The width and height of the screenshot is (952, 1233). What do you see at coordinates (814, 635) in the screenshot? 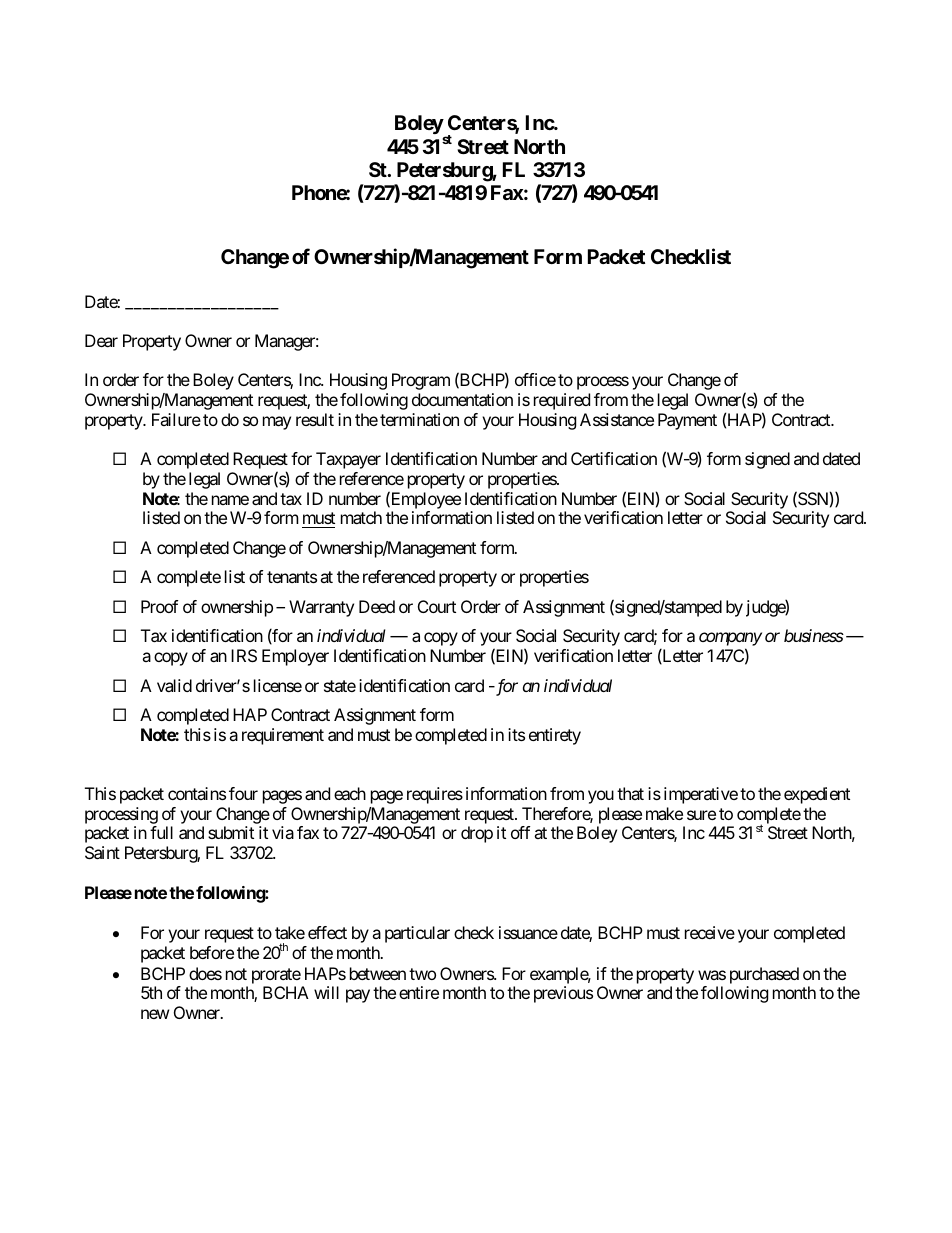
I see `business` at bounding box center [814, 635].
